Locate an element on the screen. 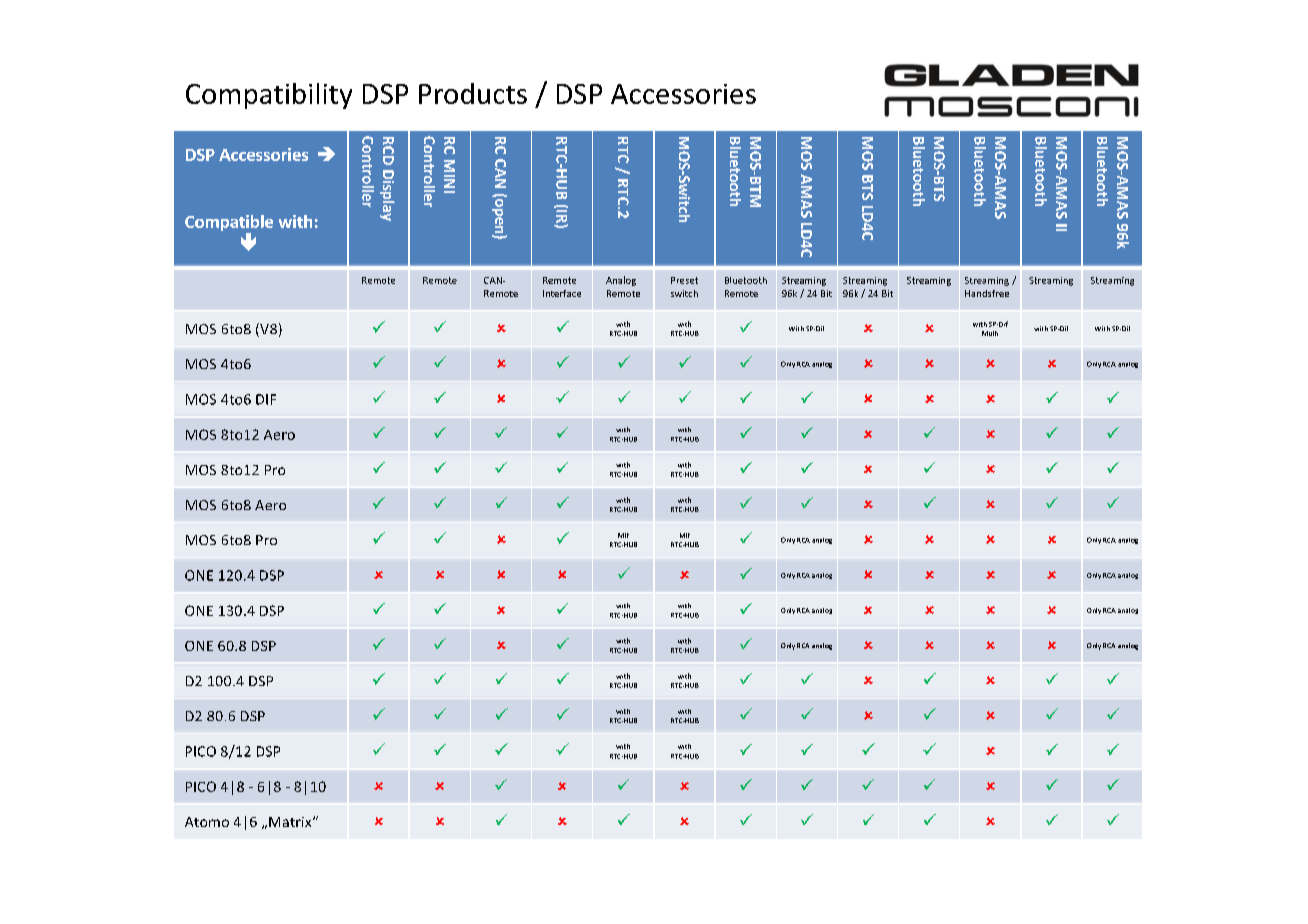 This screenshot has width=1308, height=924. Handsfree is located at coordinates (987, 293).
